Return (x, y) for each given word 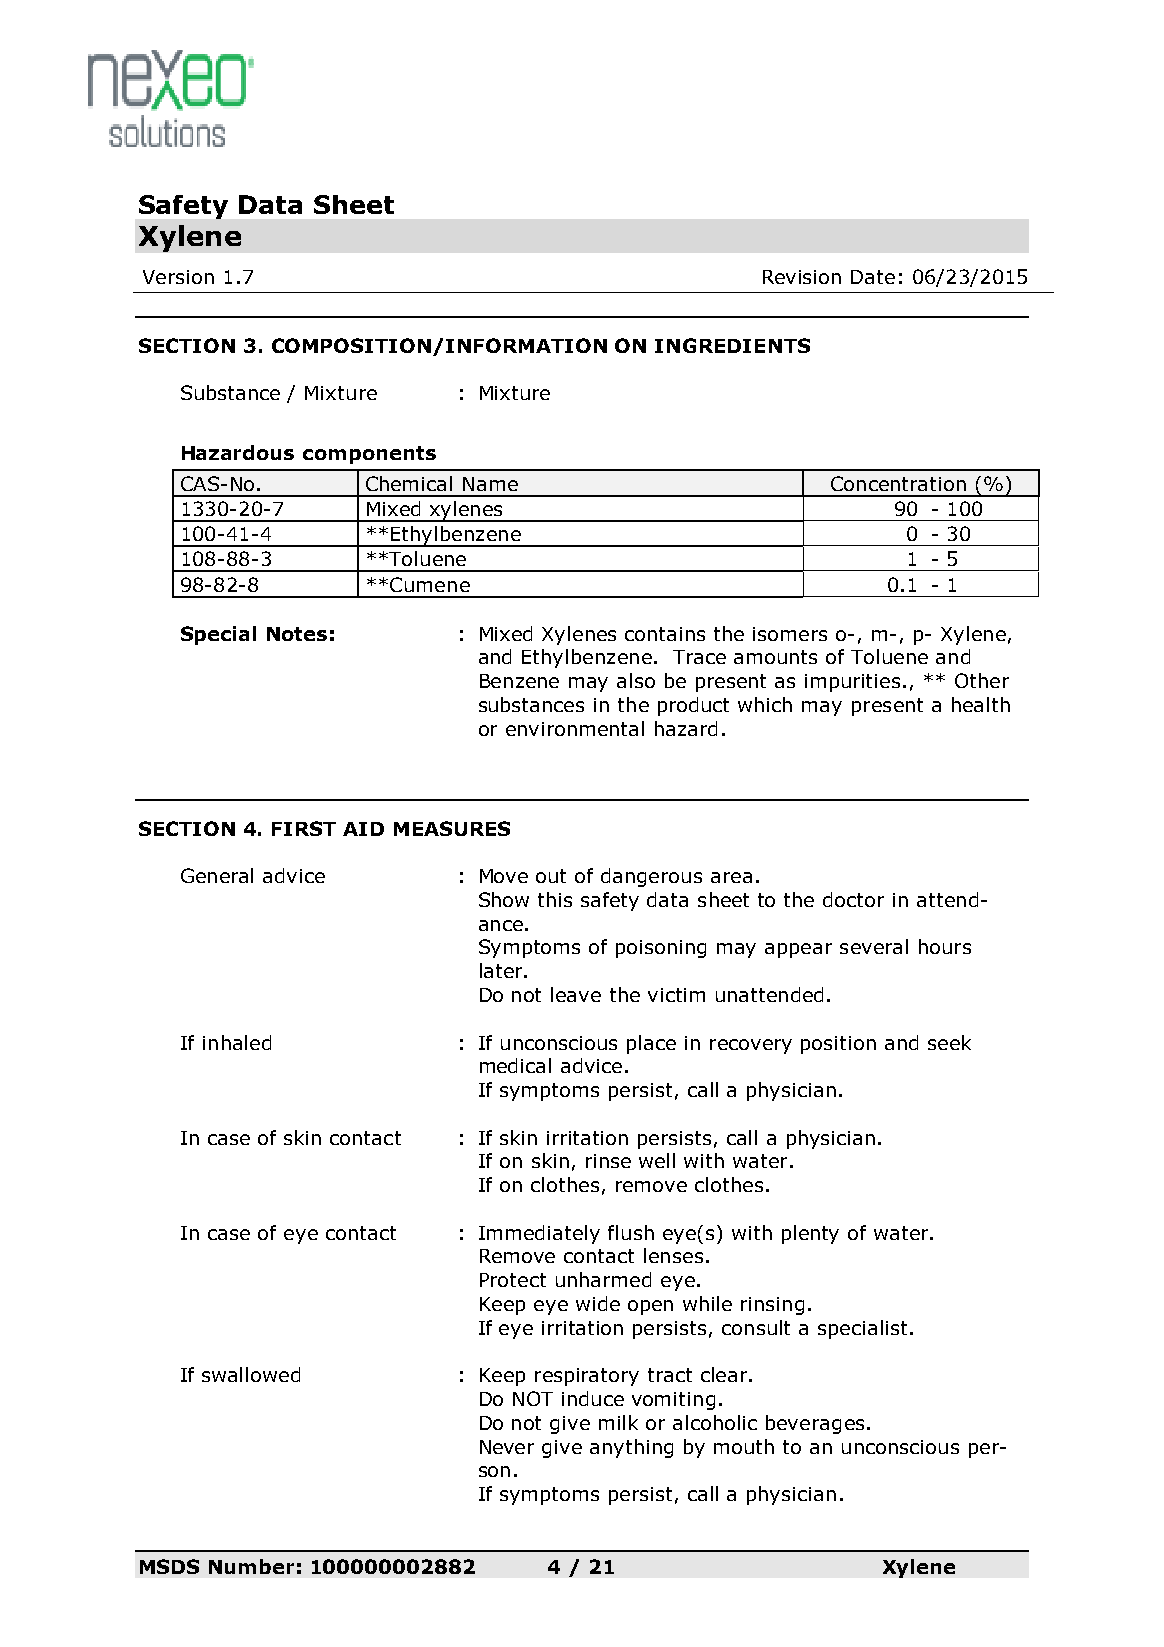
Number (251, 1566)
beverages (815, 1424)
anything (631, 1448)
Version (178, 277)
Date (873, 277)
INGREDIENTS (732, 345)
